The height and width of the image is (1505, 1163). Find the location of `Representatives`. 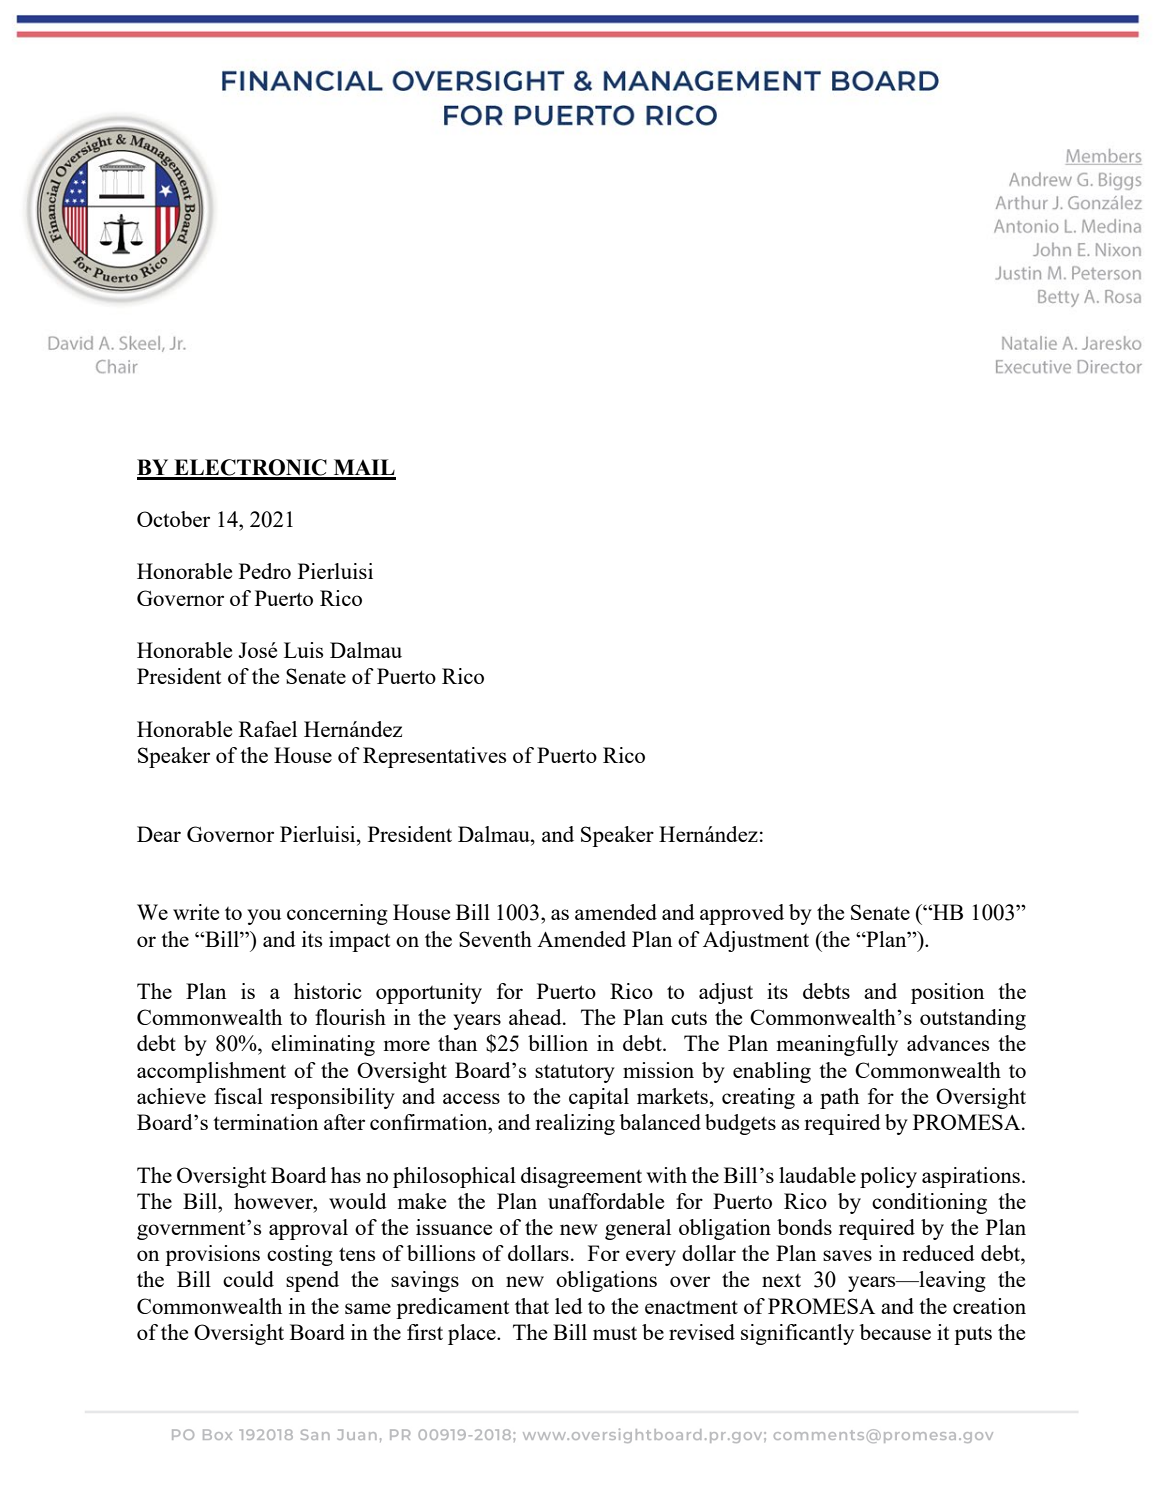

Representatives is located at coordinates (434, 757).
